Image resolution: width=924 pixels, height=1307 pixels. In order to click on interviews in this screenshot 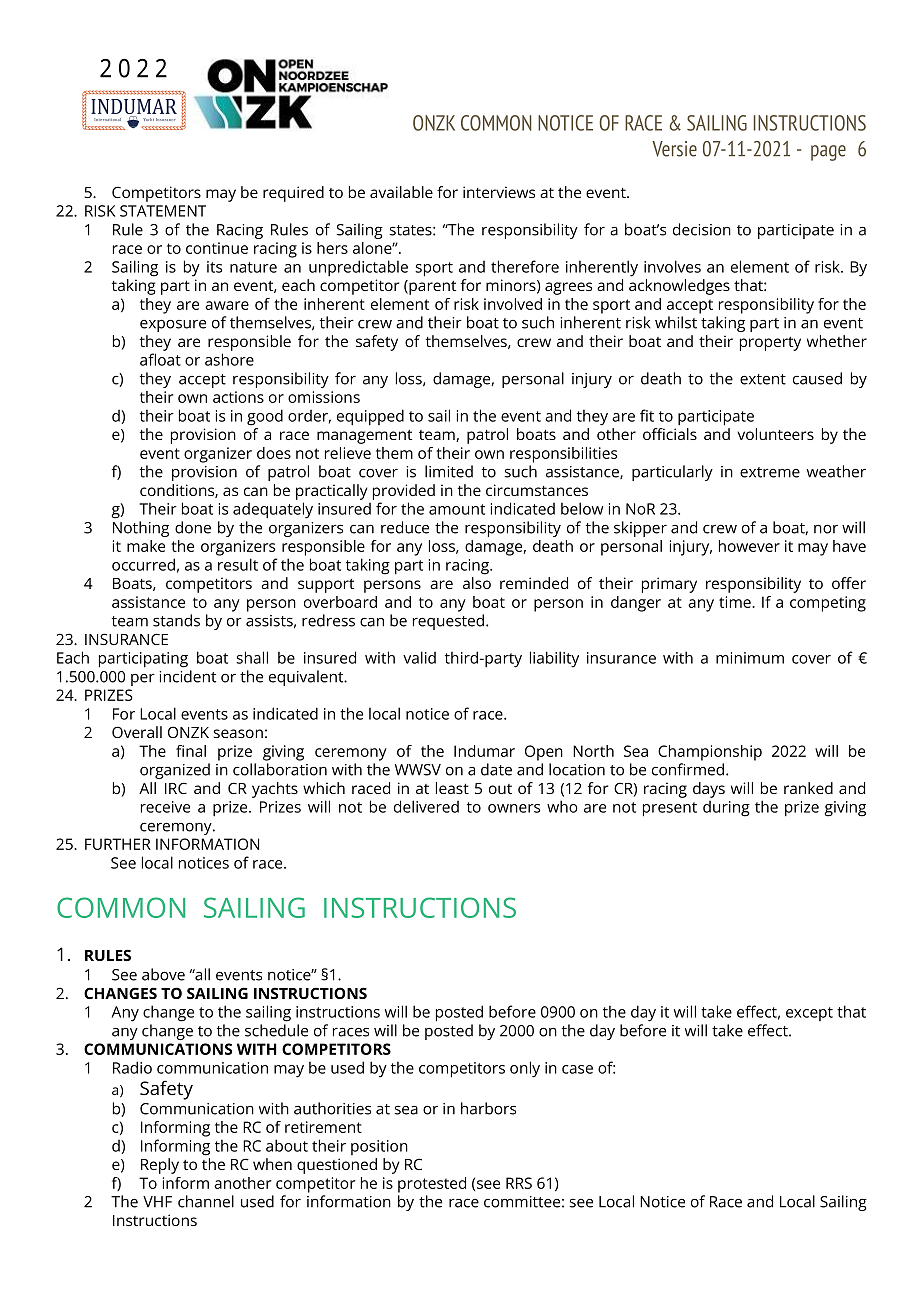, I will do `click(499, 192)`.
